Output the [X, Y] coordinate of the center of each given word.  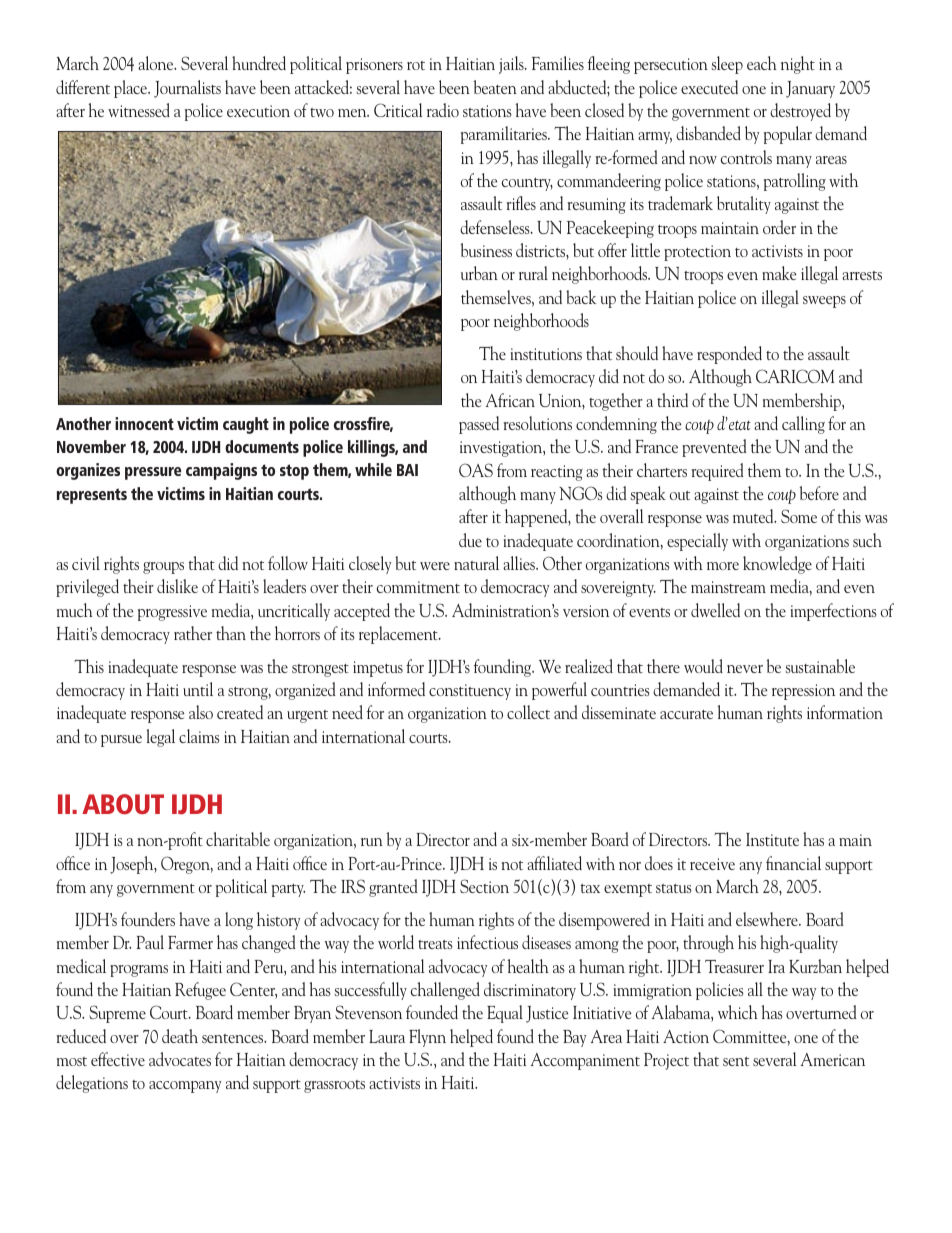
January [810, 89]
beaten [495, 87]
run [372, 842]
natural [476, 563]
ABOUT [123, 804]
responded [729, 355]
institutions [546, 354]
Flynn [427, 1038]
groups [163, 568]
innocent [144, 423]
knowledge [777, 565]
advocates [180, 1059]
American [833, 1059]
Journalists [187, 89]
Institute [772, 839]
